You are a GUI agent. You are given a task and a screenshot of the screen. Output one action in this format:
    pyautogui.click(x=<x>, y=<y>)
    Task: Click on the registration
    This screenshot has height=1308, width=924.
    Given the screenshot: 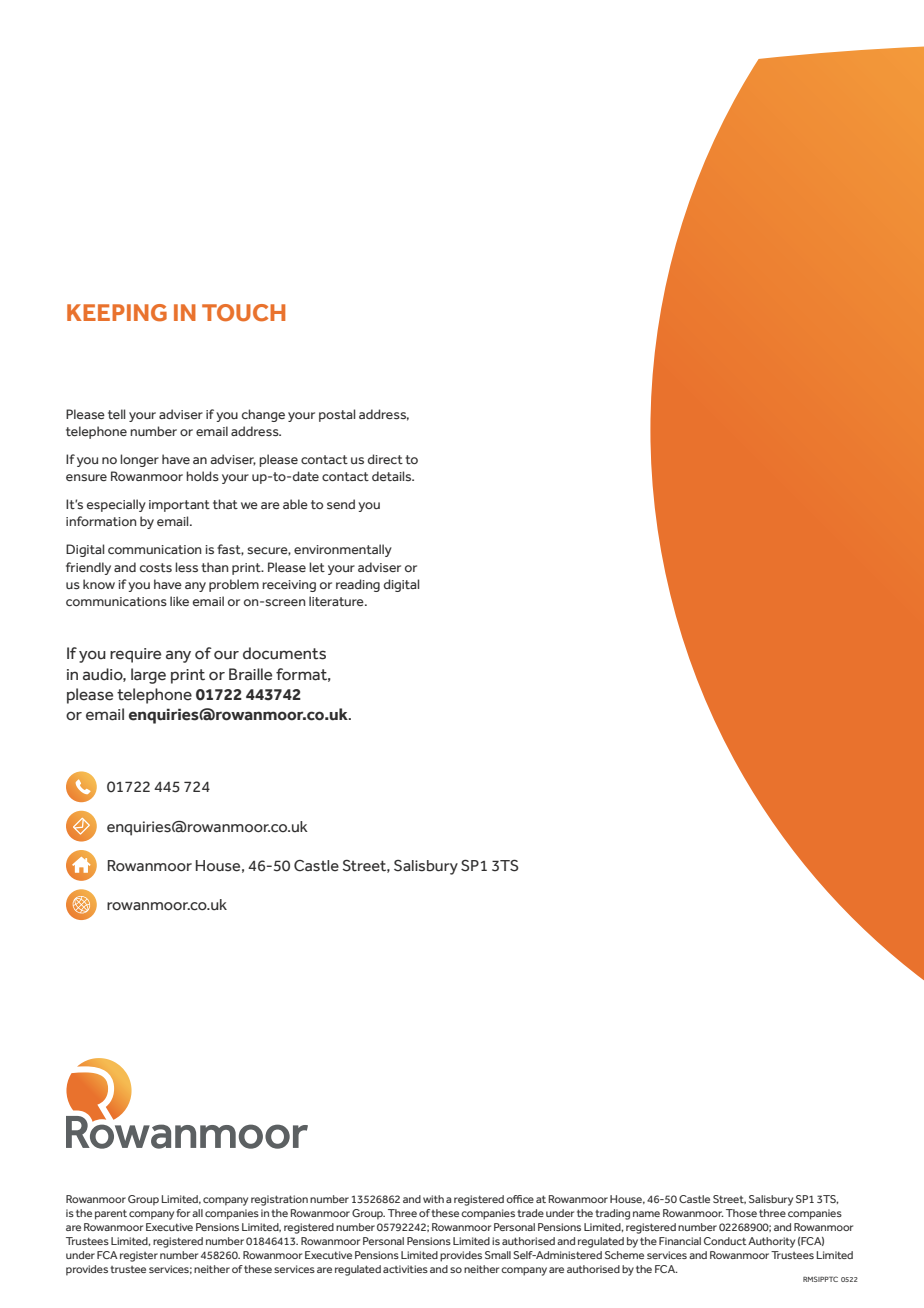 What is the action you would take?
    pyautogui.click(x=279, y=1200)
